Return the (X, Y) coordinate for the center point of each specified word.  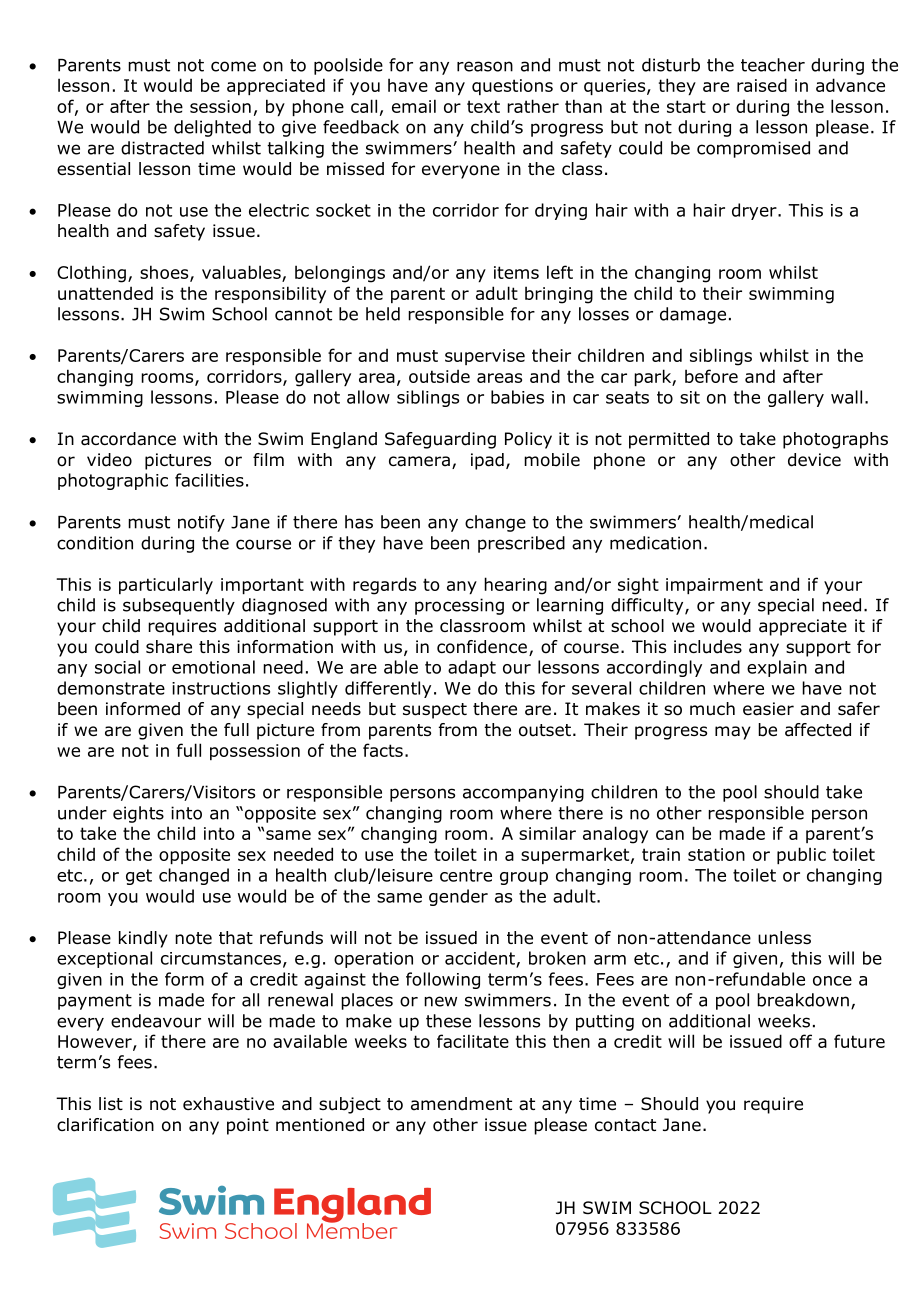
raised (762, 85)
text (483, 106)
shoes (165, 273)
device (814, 460)
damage (693, 315)
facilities (209, 480)
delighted (212, 128)
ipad (487, 461)
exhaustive (228, 1104)
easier (768, 709)
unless (784, 938)
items (516, 272)
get (139, 877)
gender (458, 897)
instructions (221, 688)
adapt (472, 668)
